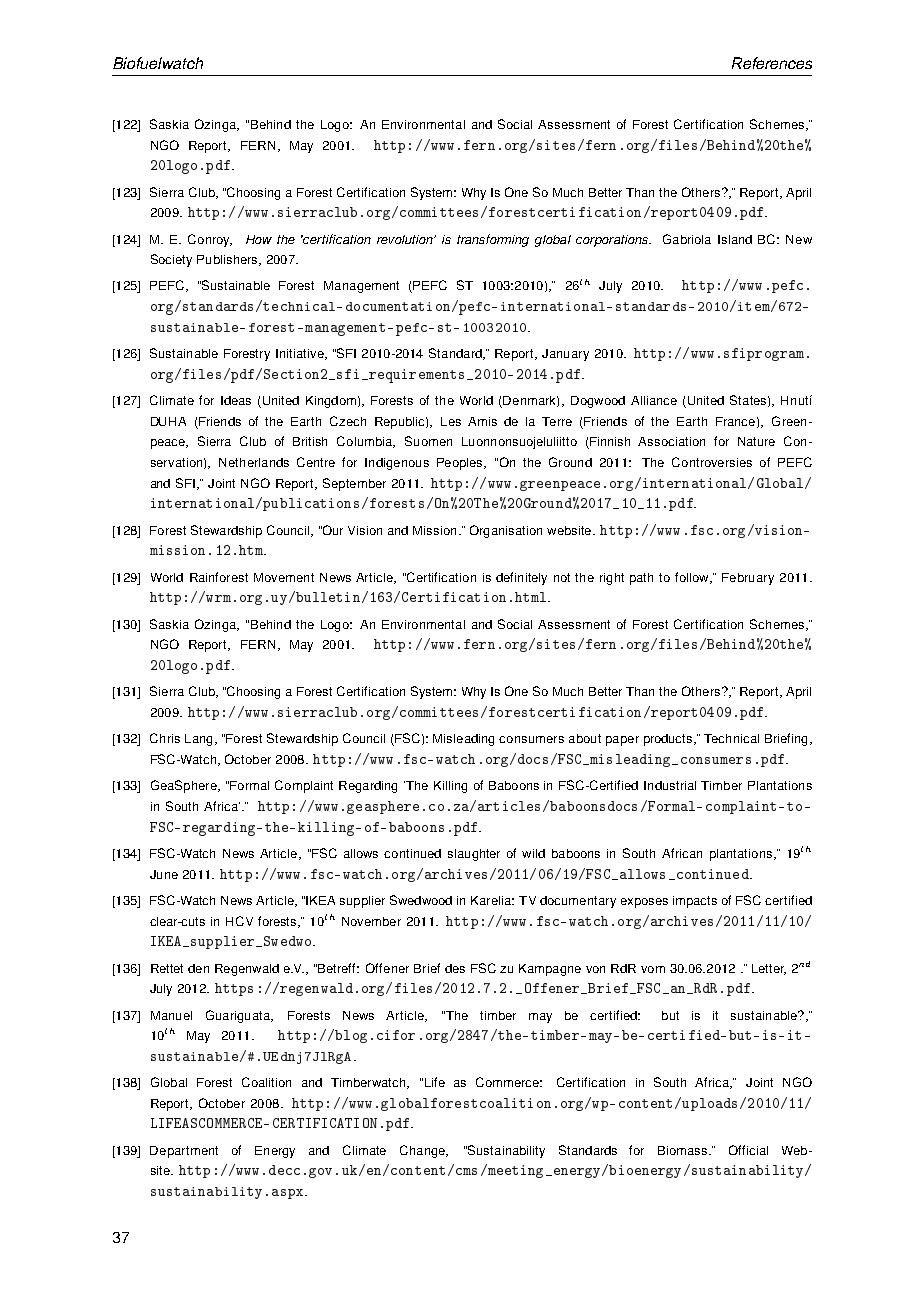 The image size is (924, 1308). Describe the element at coordinates (259, 239) in the screenshot. I see `How` at that location.
